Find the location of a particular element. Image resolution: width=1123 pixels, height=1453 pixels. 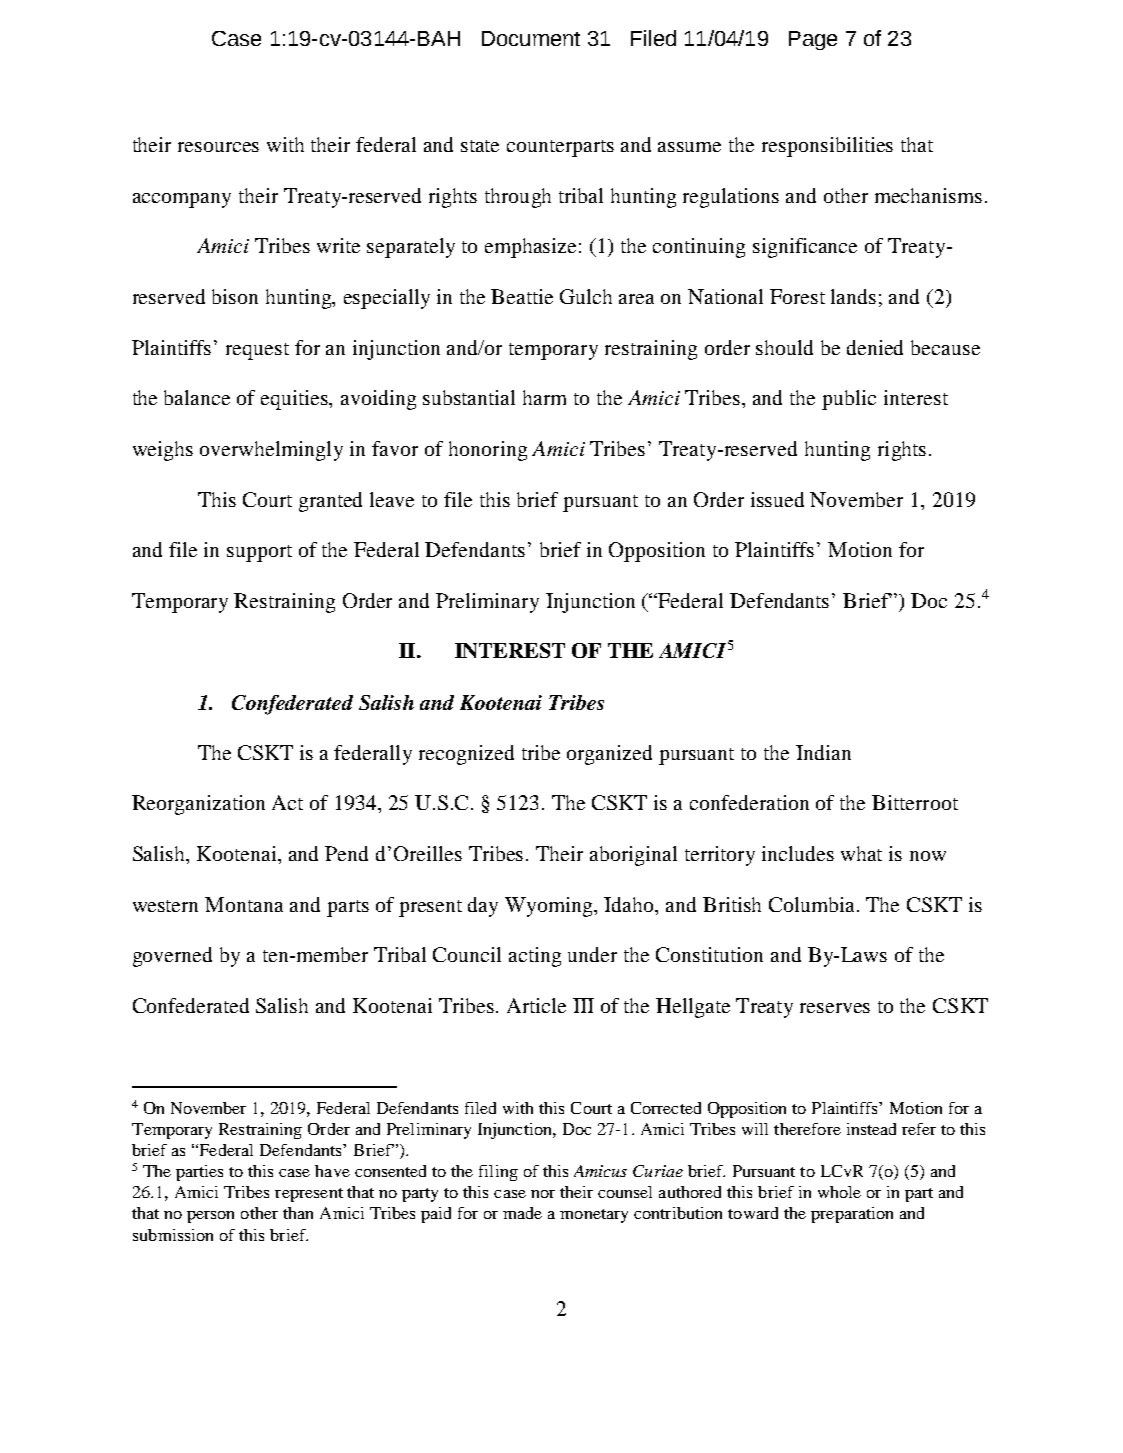

Montana is located at coordinates (244, 904).
